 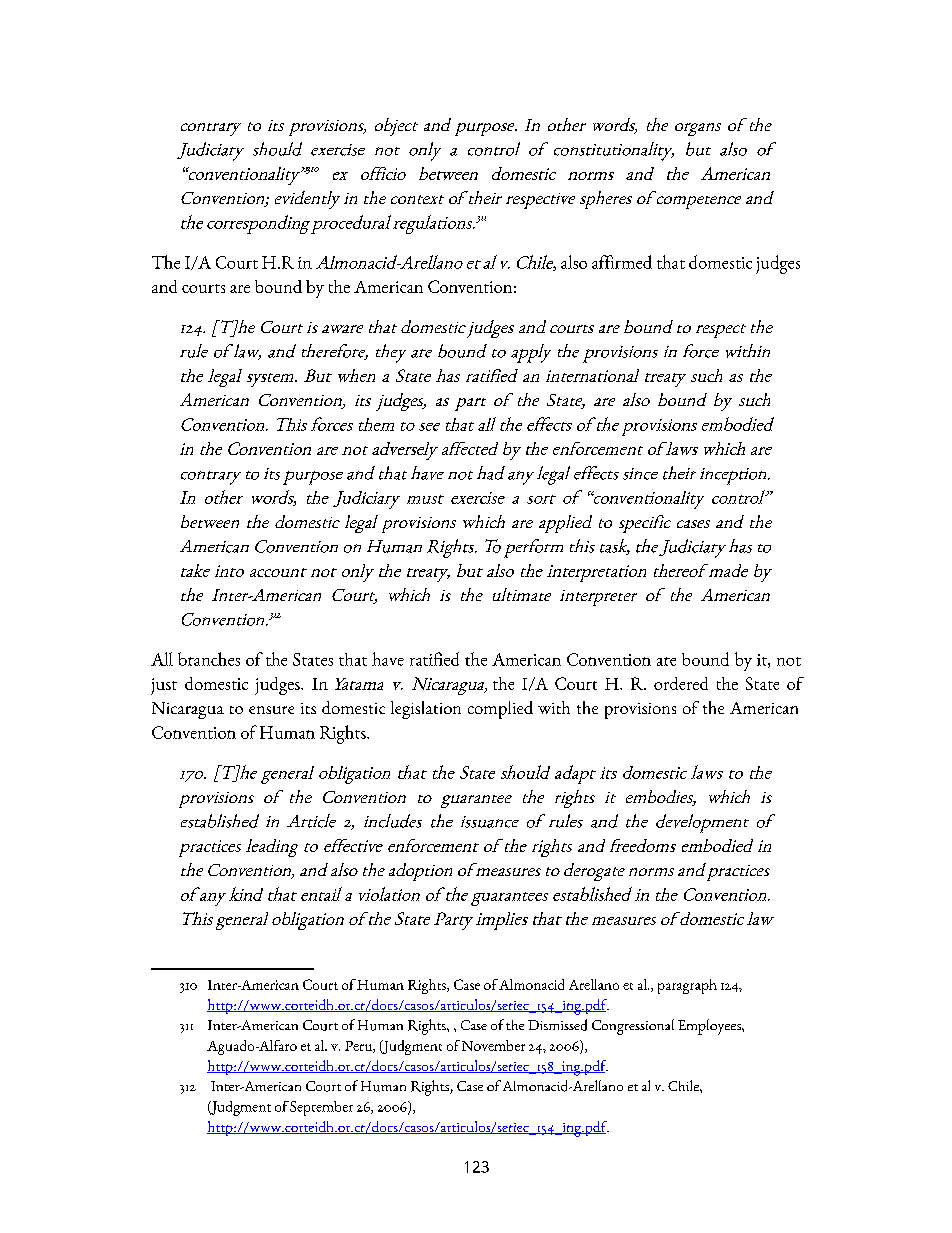 I want to click on branches, so click(x=209, y=659).
